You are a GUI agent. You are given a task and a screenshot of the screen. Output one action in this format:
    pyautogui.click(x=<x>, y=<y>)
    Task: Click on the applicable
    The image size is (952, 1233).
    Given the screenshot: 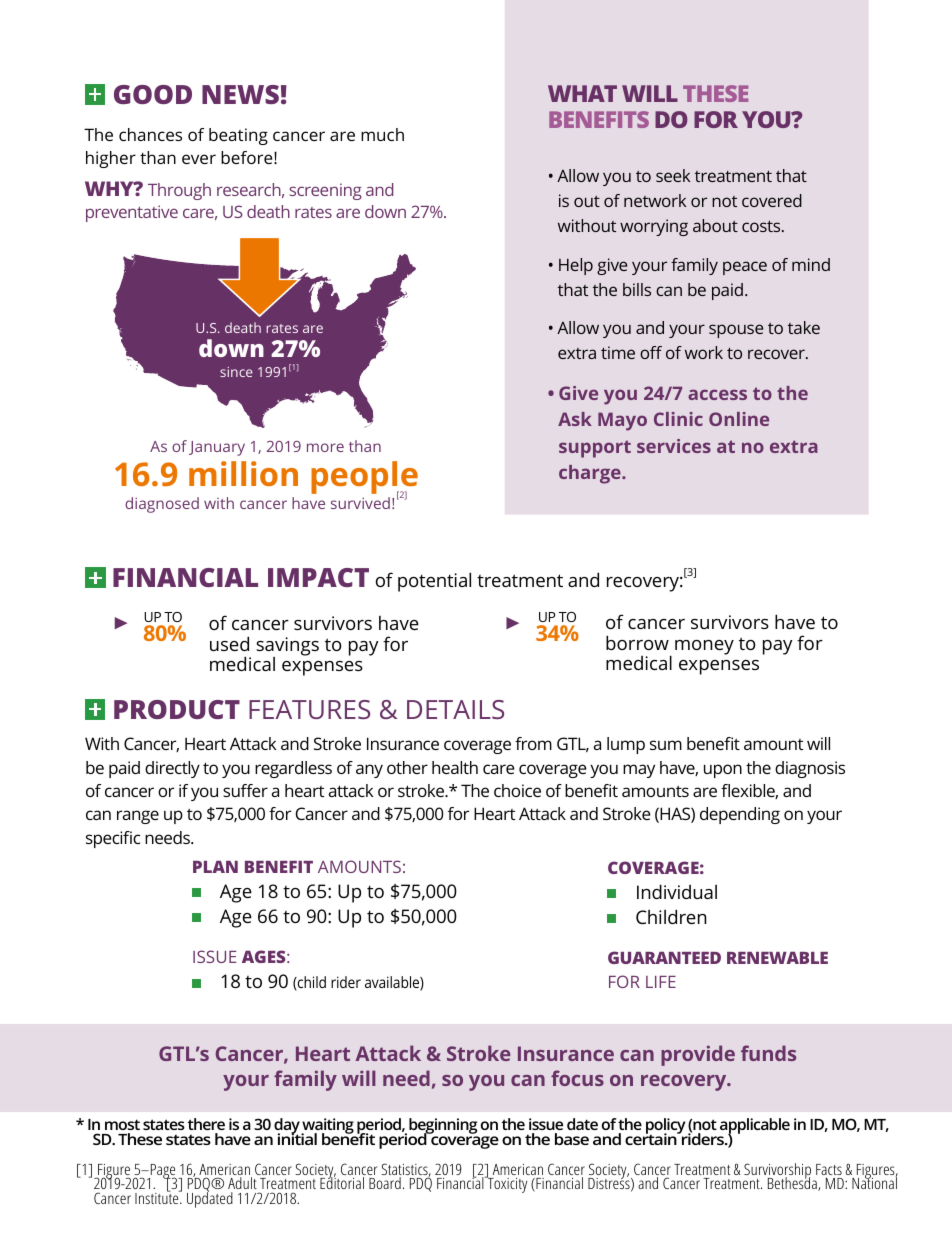 What is the action you would take?
    pyautogui.click(x=754, y=1127)
